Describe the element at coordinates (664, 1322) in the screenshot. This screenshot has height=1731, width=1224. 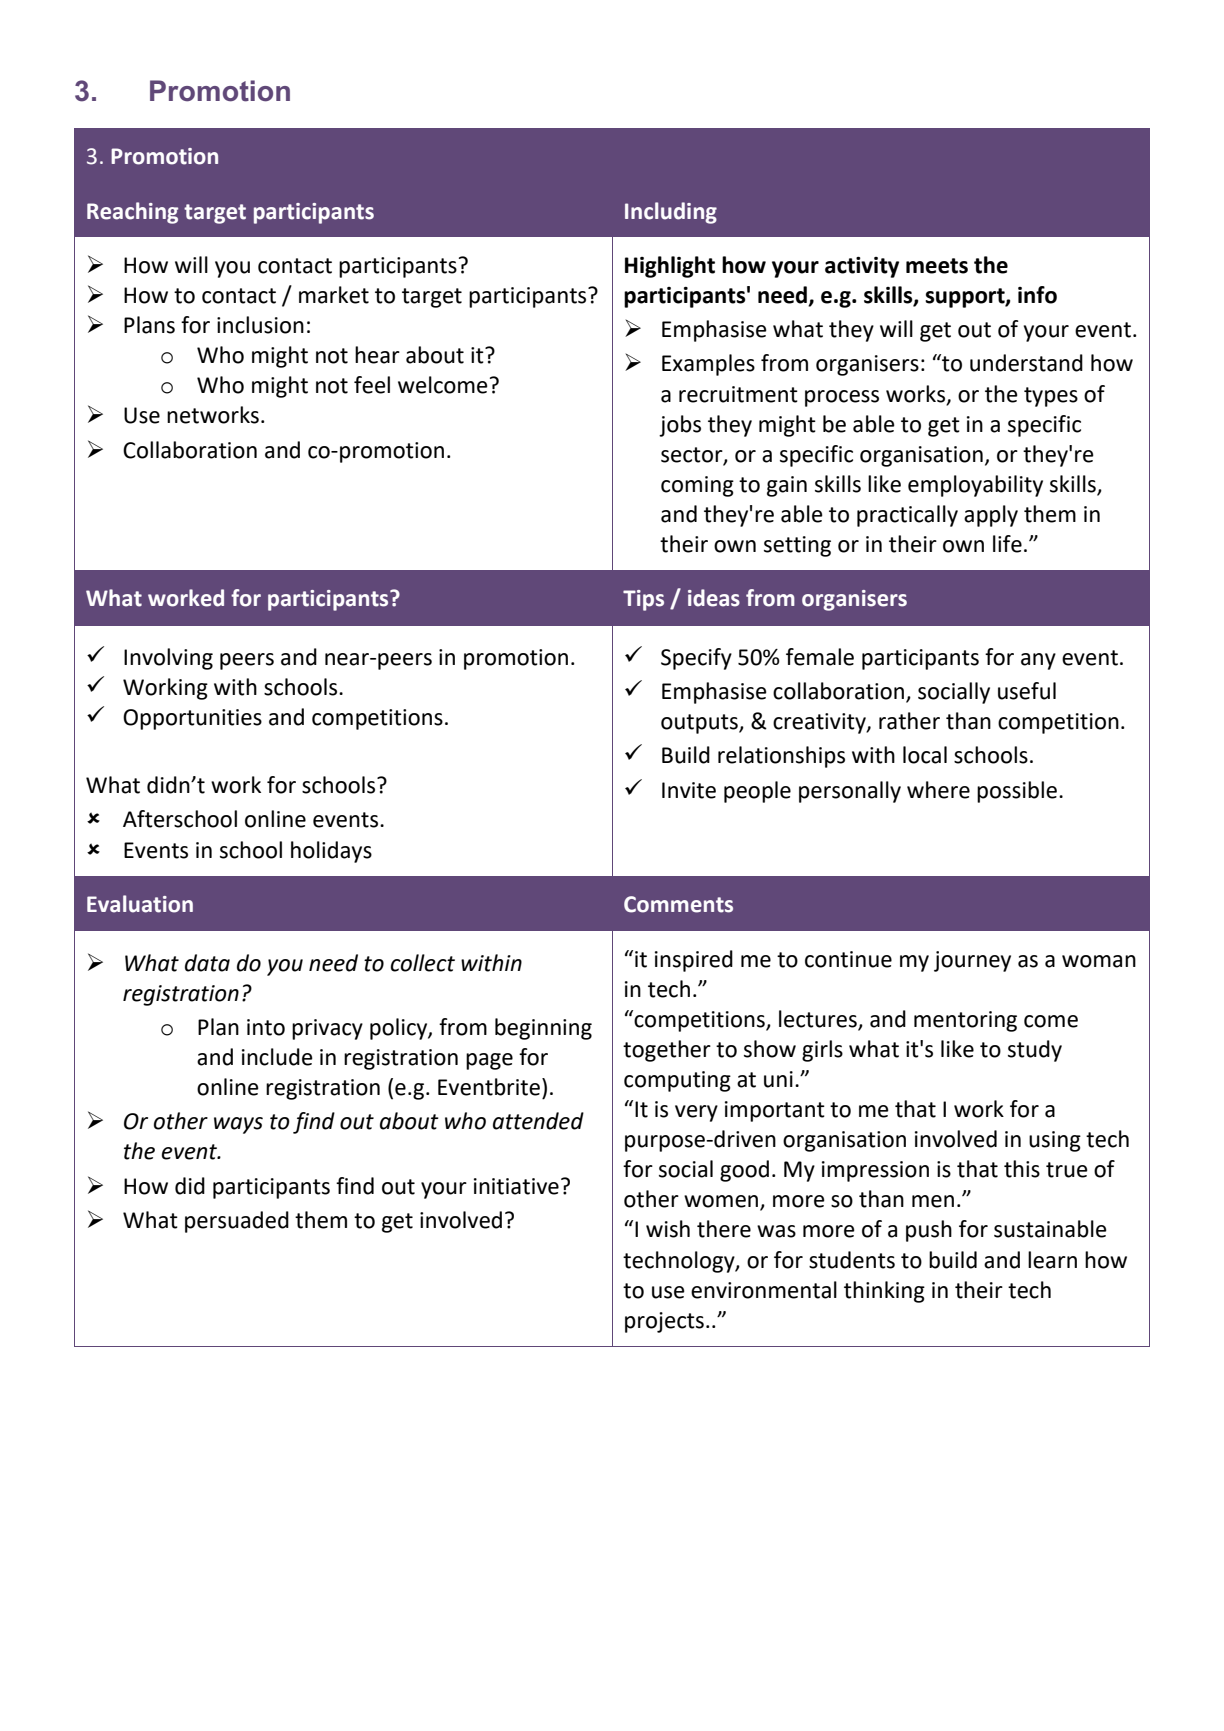
I see `projects` at that location.
